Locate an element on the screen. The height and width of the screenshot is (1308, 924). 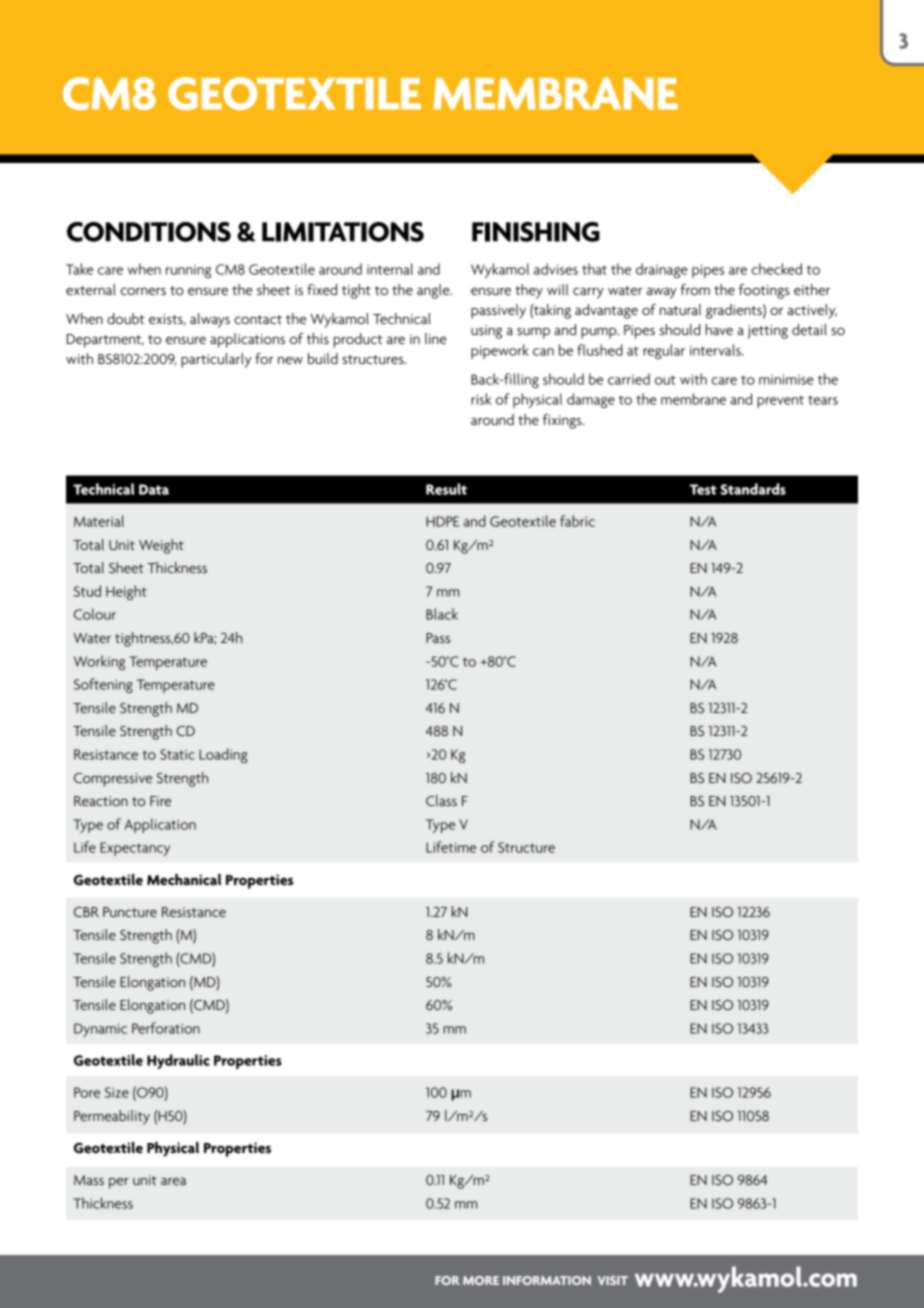
VISIT is located at coordinates (612, 1280).
